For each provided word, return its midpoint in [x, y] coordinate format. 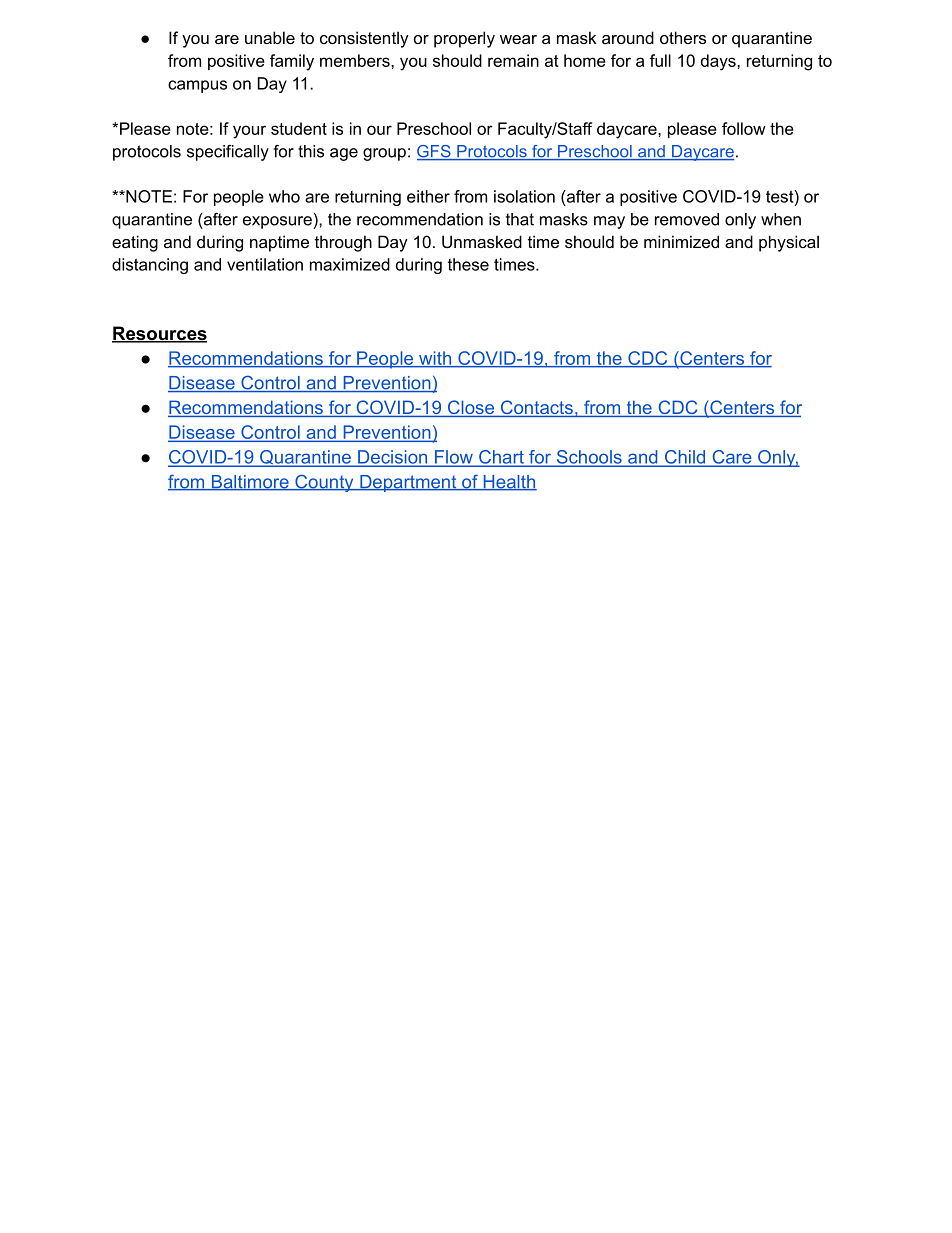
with [435, 359]
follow [744, 128]
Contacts [536, 408]
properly [464, 39]
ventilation [265, 264]
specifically [228, 153]
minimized [681, 241]
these [468, 264]
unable [270, 37]
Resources [159, 334]
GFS [435, 152]
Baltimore [250, 483]
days [719, 62]
